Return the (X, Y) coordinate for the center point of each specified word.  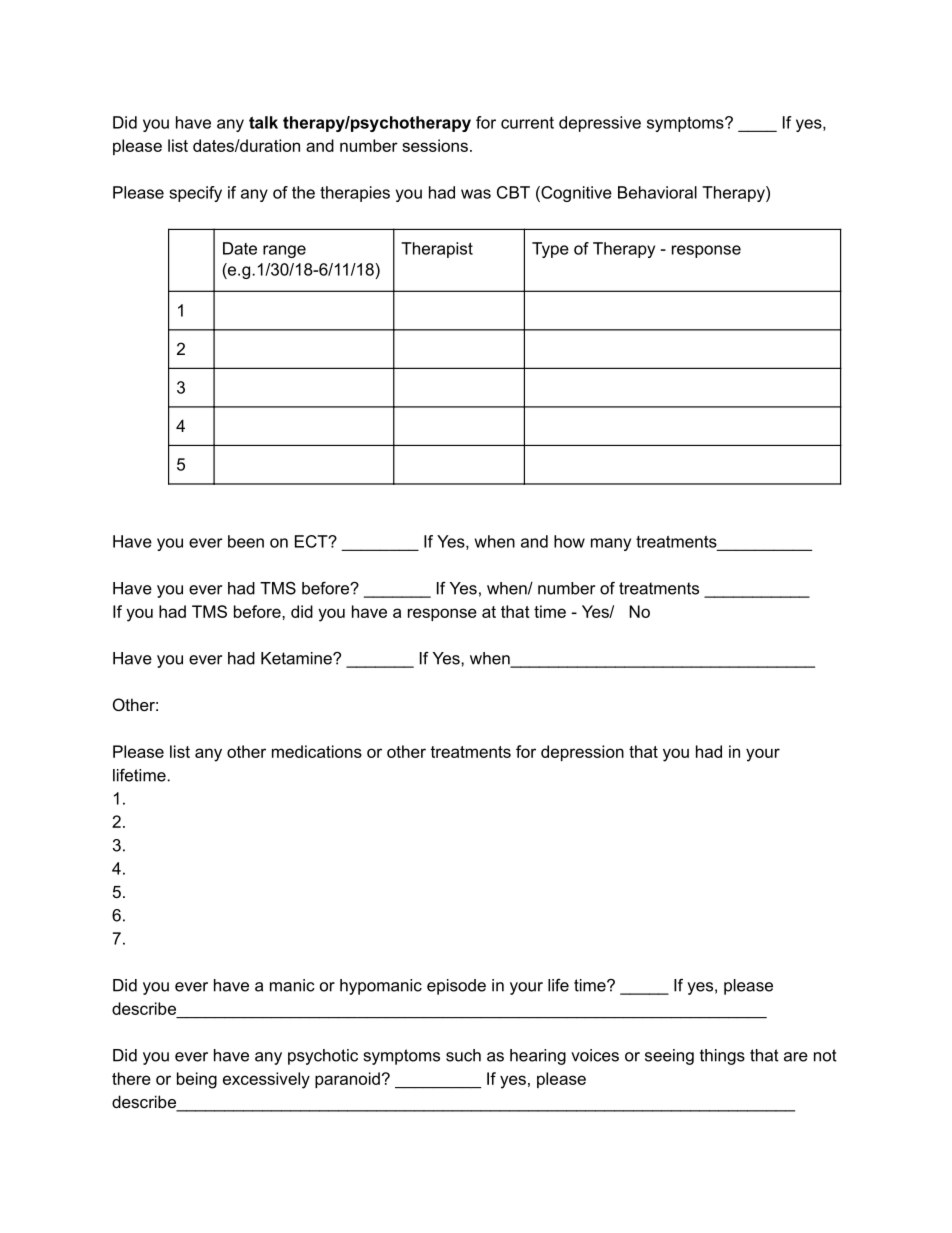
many (611, 544)
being (197, 1080)
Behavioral (657, 192)
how (569, 541)
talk (263, 122)
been (246, 541)
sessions (435, 145)
